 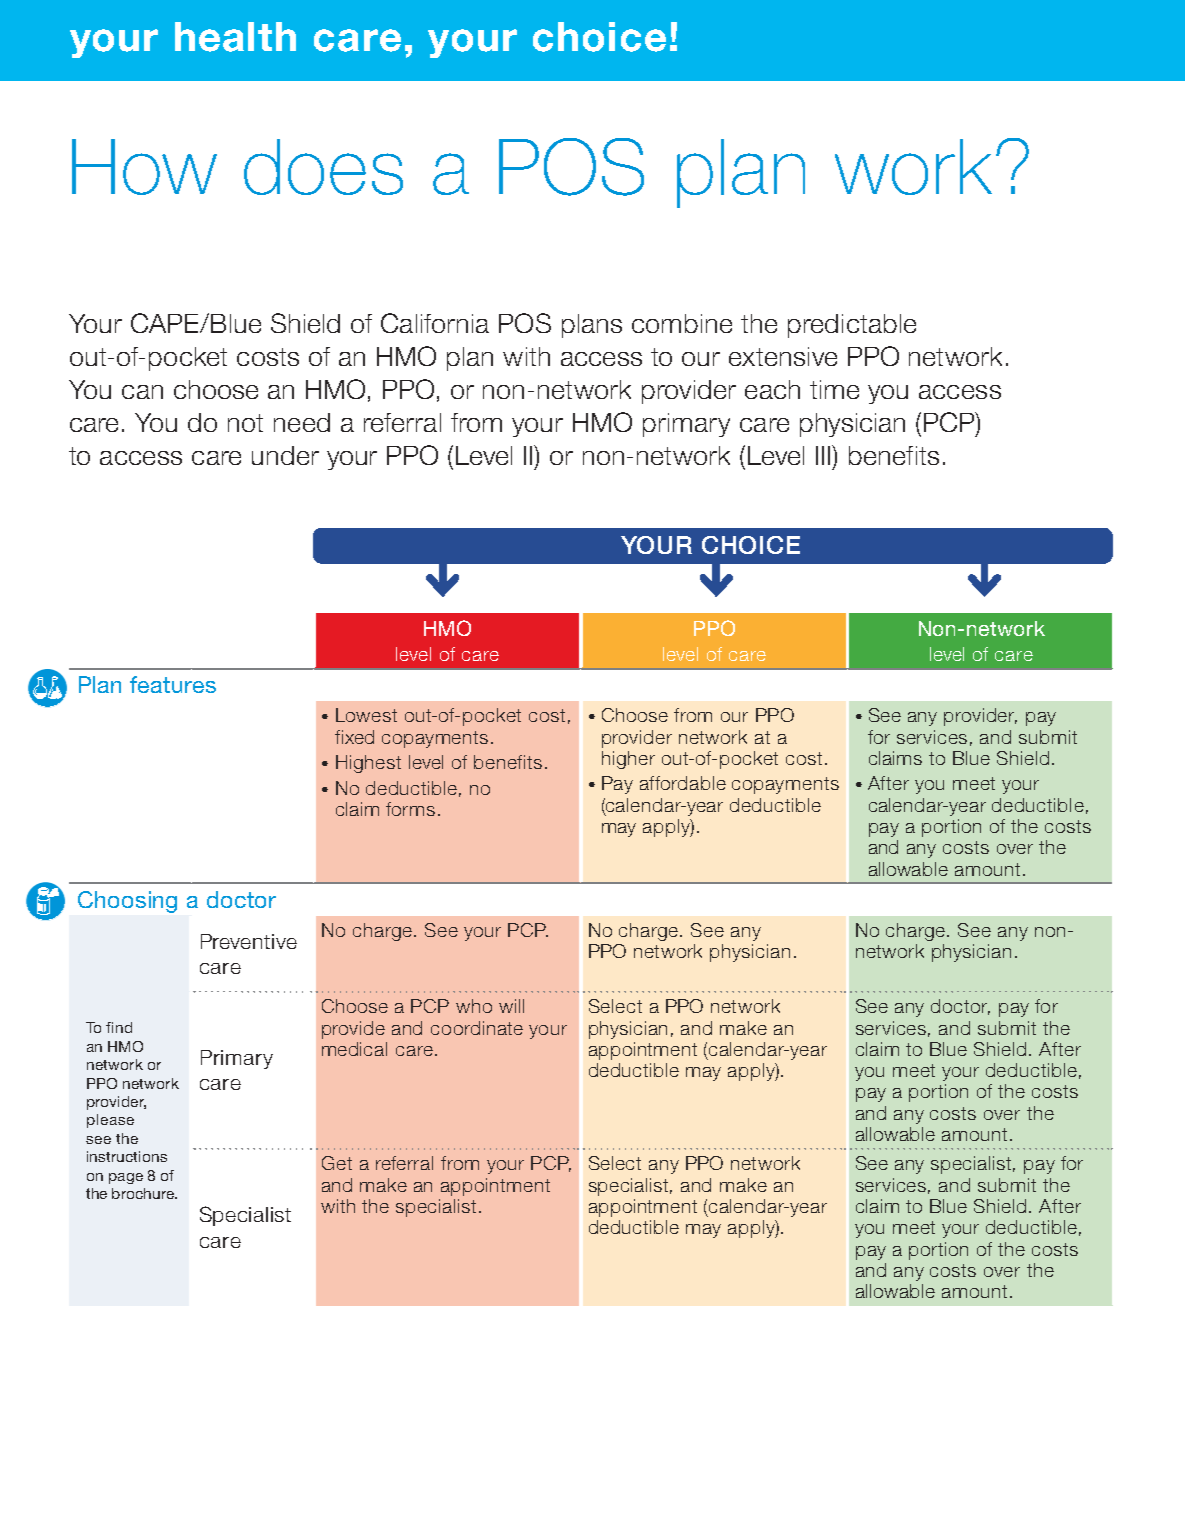 I want to click on Lowest, so click(x=366, y=715).
